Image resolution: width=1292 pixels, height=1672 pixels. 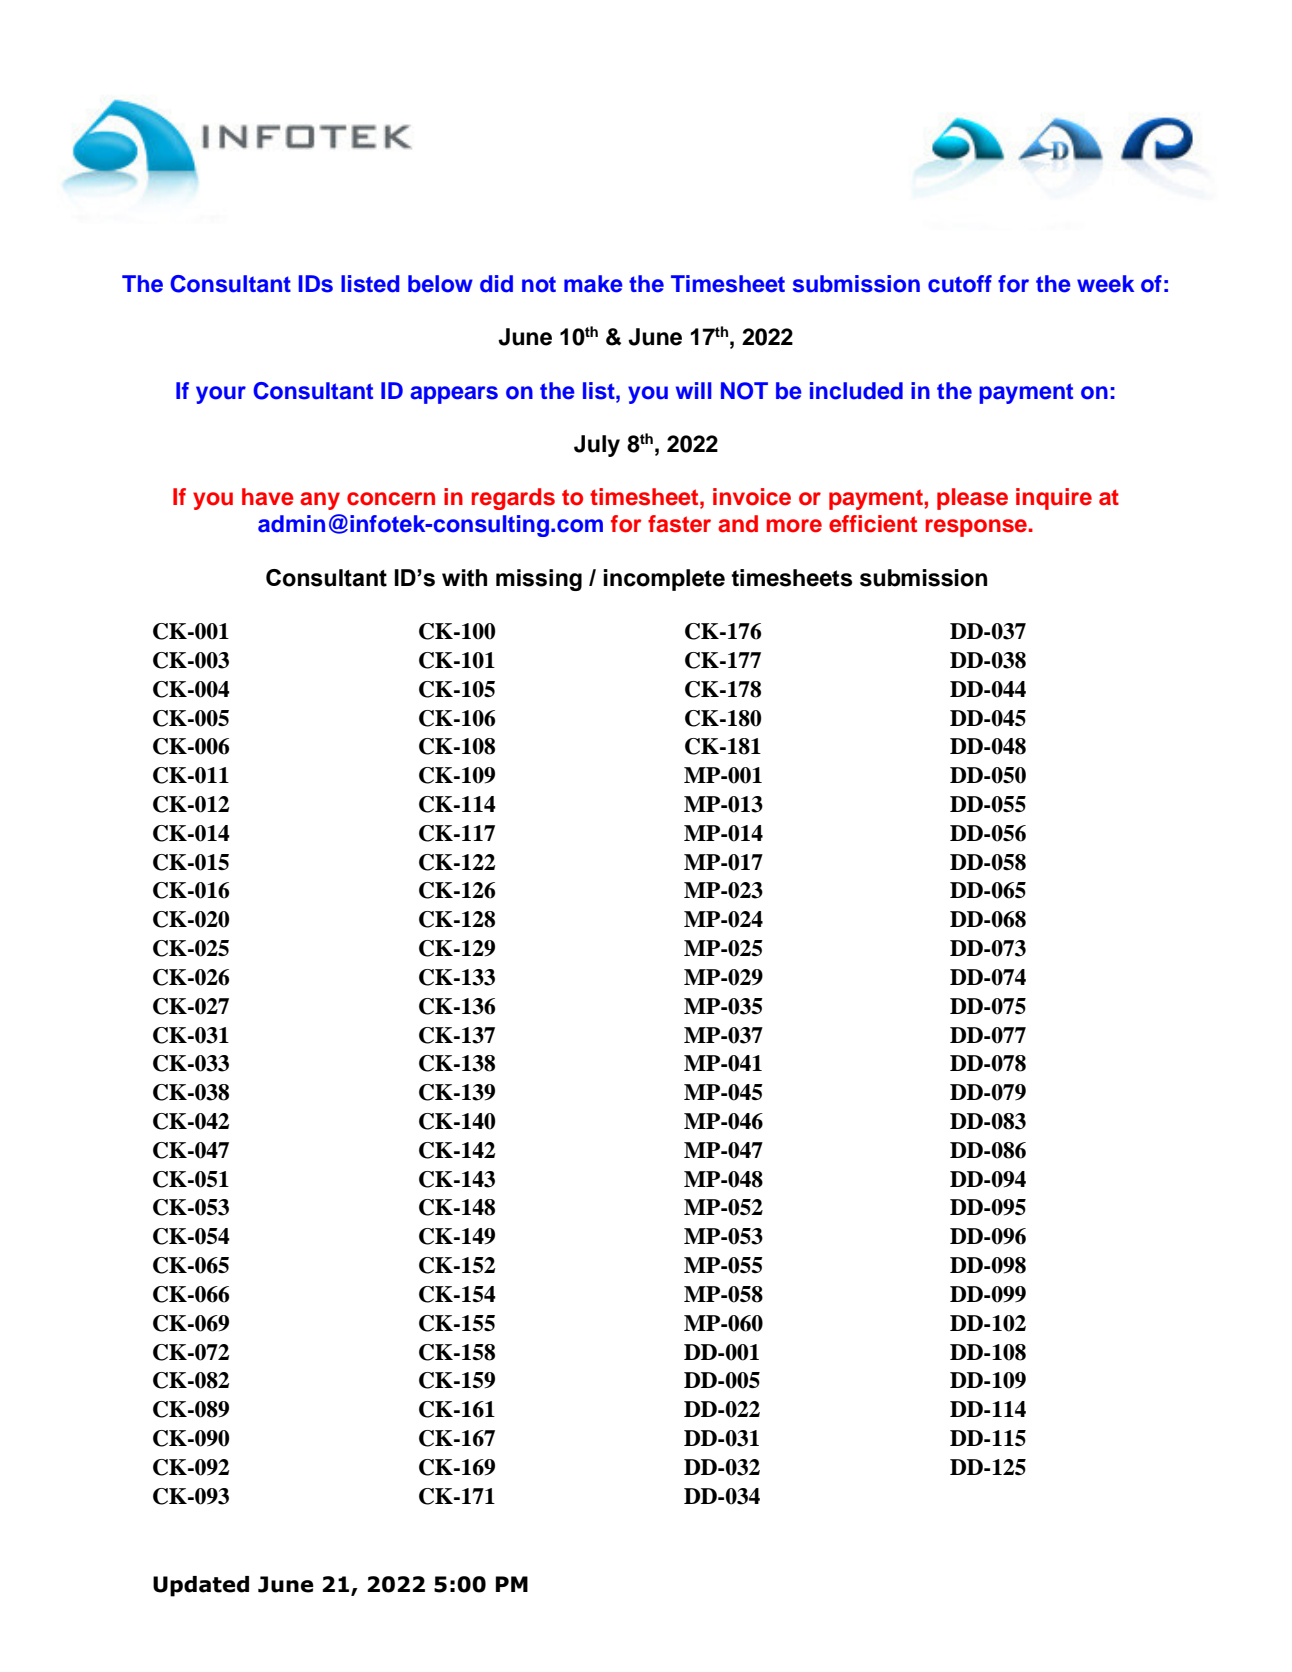 What do you see at coordinates (679, 524) in the screenshot?
I see `faster` at bounding box center [679, 524].
